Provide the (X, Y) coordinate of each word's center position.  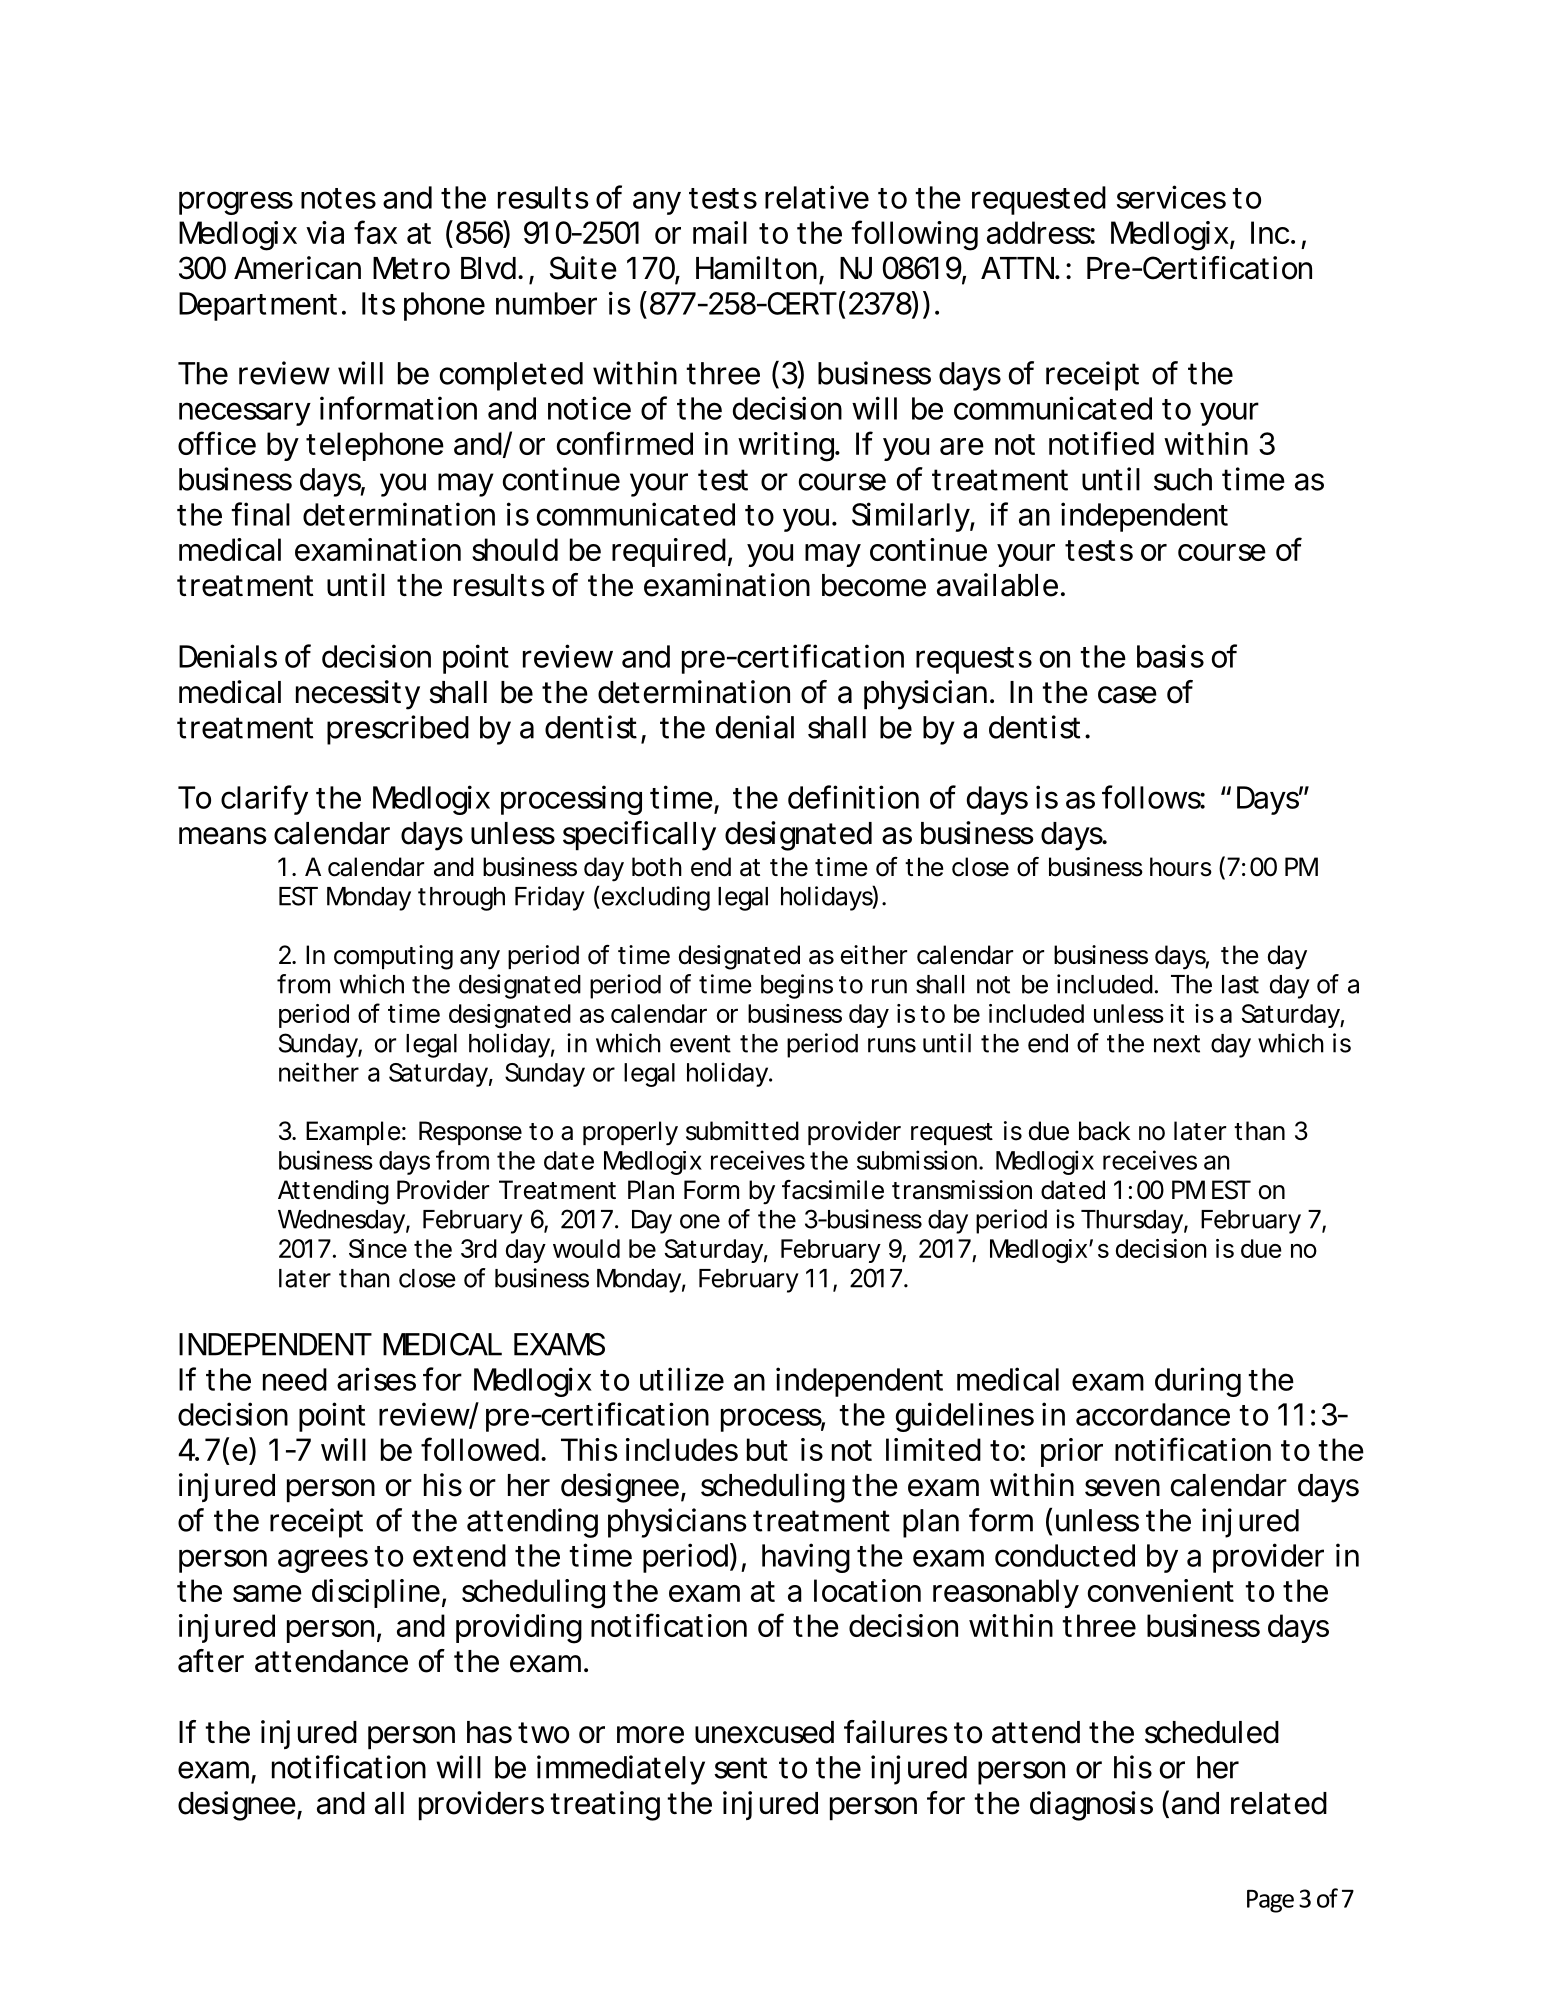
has (489, 1732)
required (669, 552)
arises (376, 1379)
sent (740, 1768)
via (325, 232)
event (700, 1044)
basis (1170, 656)
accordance (1153, 1414)
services (1171, 197)
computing (393, 957)
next (1177, 1044)
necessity (358, 695)
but (767, 1449)
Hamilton (756, 268)
